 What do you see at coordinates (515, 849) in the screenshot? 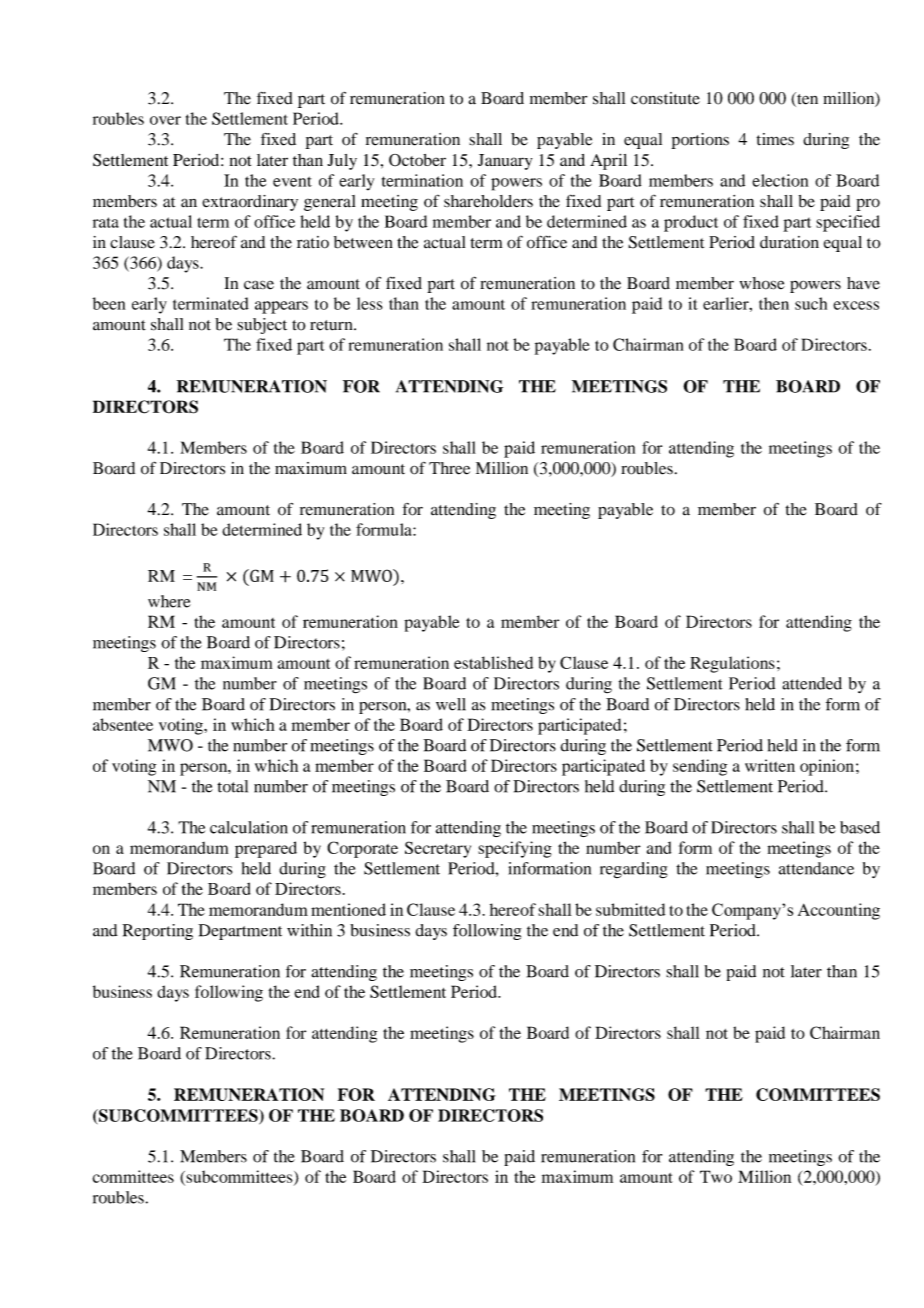
I see `specifying` at bounding box center [515, 849].
